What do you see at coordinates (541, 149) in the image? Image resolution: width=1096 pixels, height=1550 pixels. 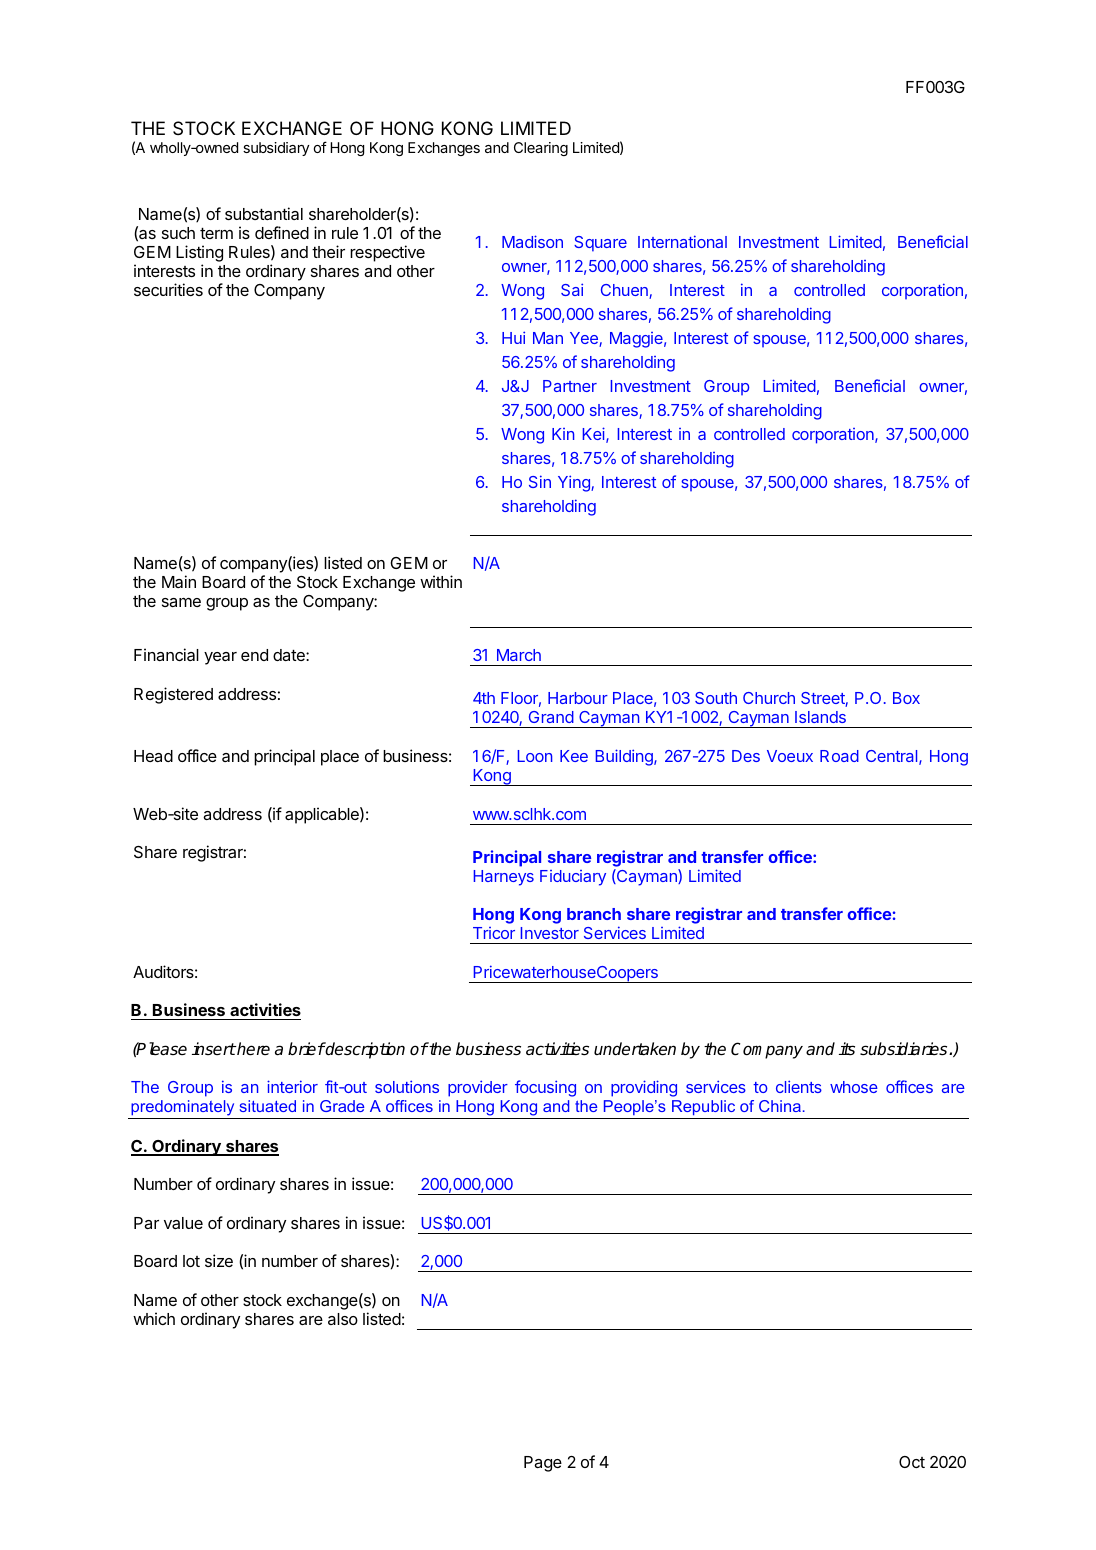 I see `Clearing` at bounding box center [541, 149].
